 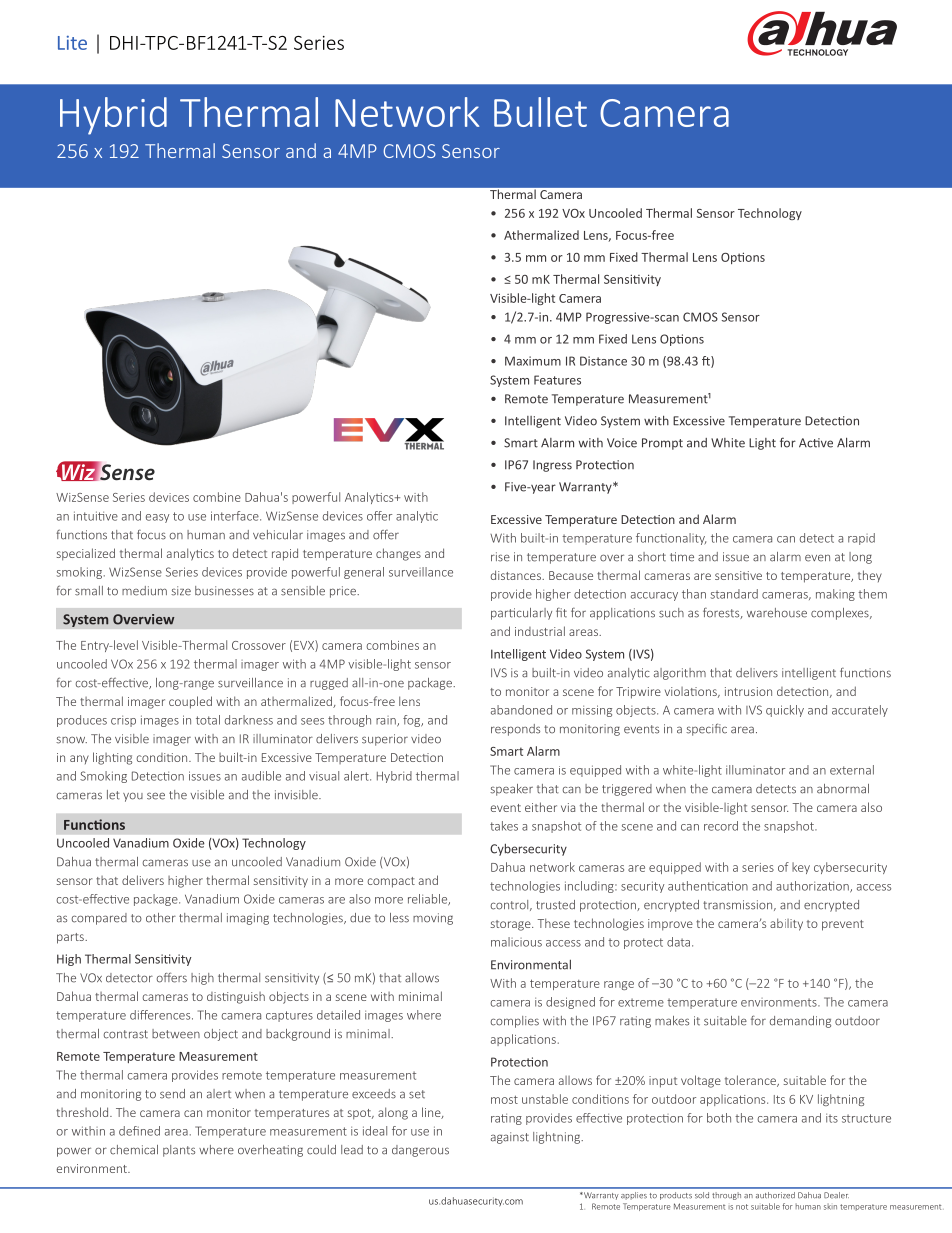 I want to click on Bullet, so click(x=540, y=112).
